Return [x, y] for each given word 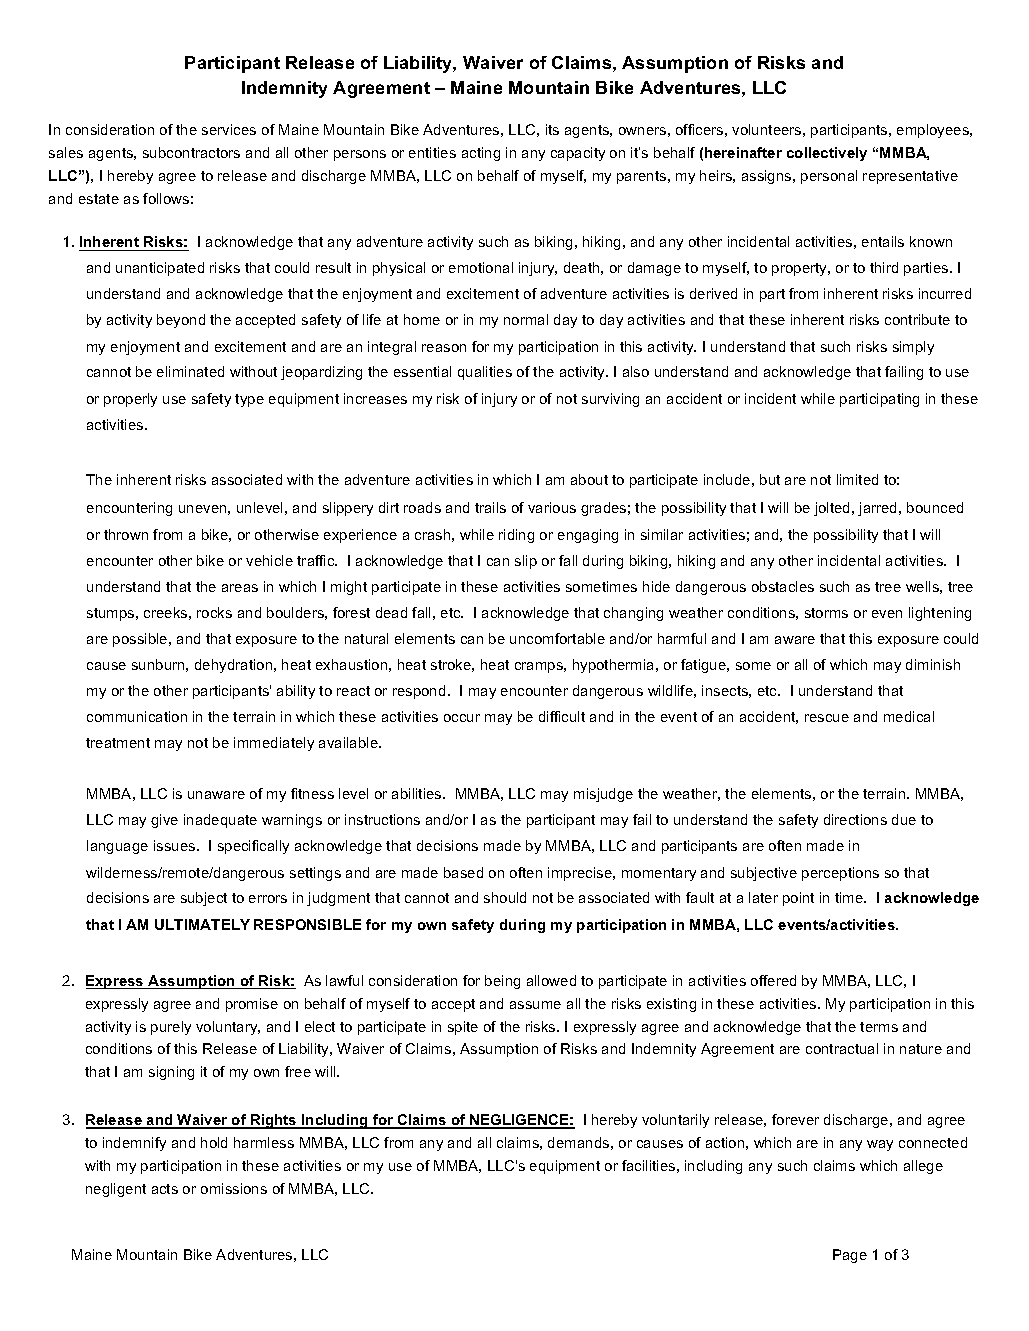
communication [137, 716]
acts [165, 1189]
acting [481, 154]
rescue [827, 718]
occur [462, 718]
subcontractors [191, 152]
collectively [827, 154]
